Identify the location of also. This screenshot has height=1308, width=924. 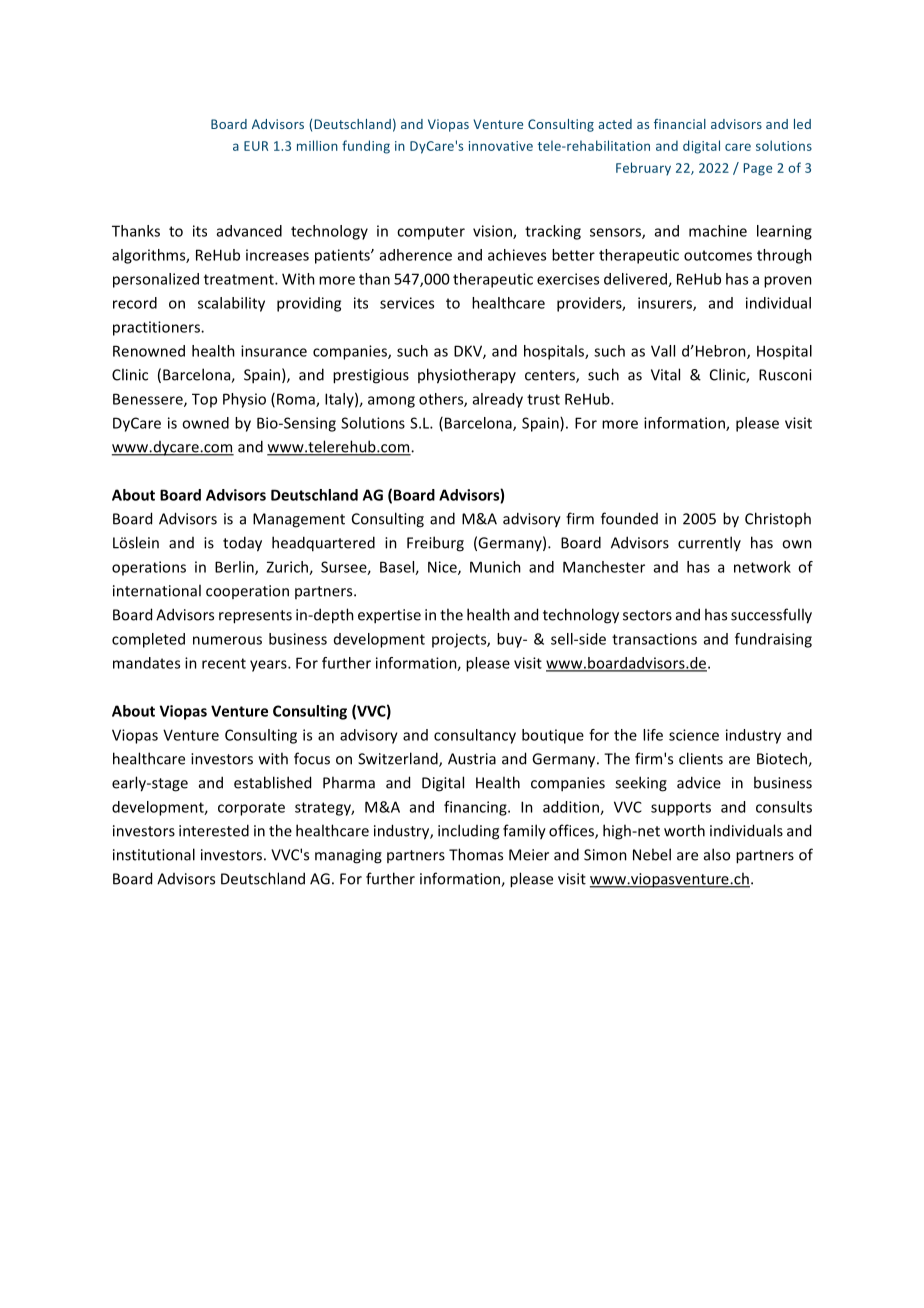
(717, 854).
